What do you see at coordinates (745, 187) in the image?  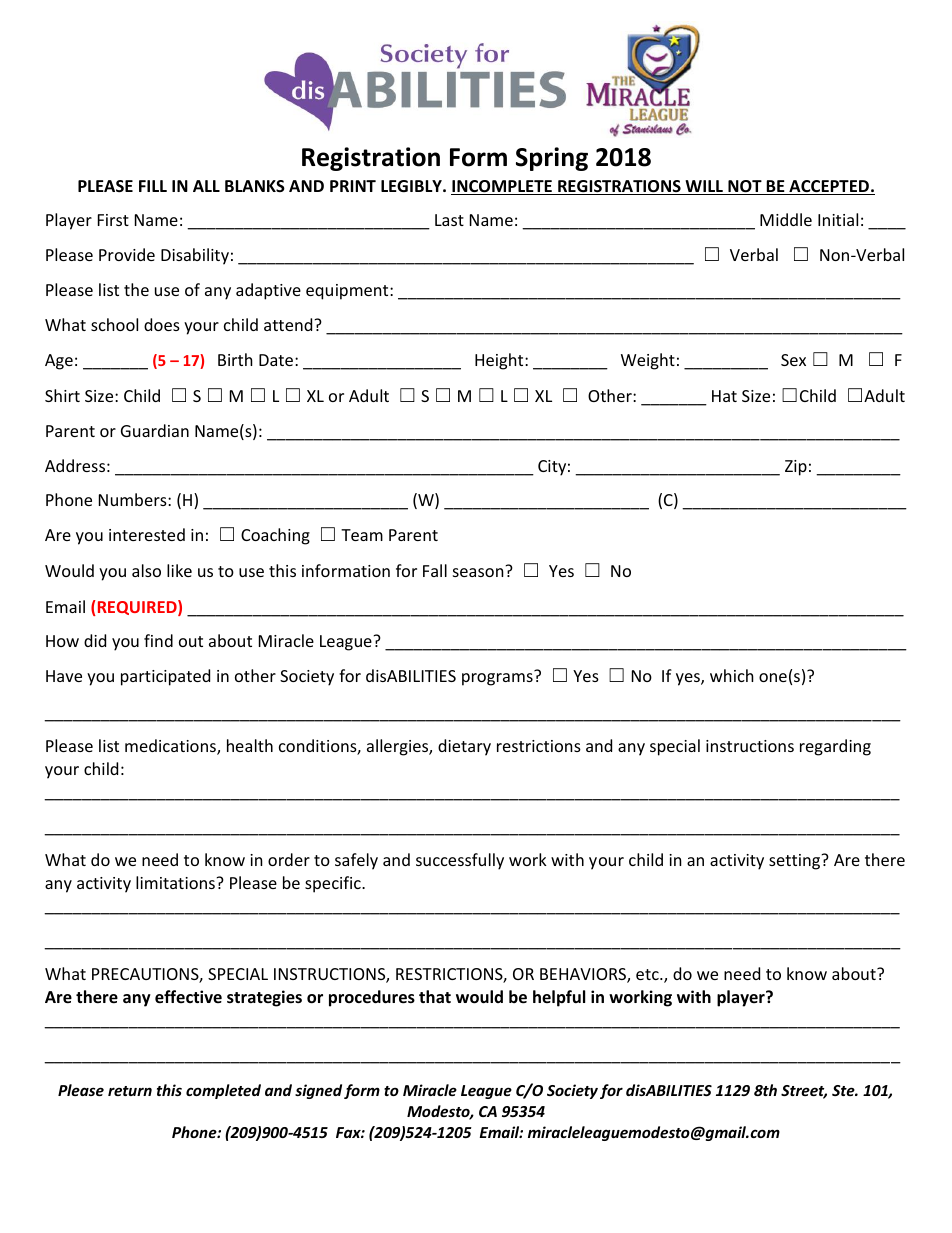 I see `NOT` at bounding box center [745, 187].
